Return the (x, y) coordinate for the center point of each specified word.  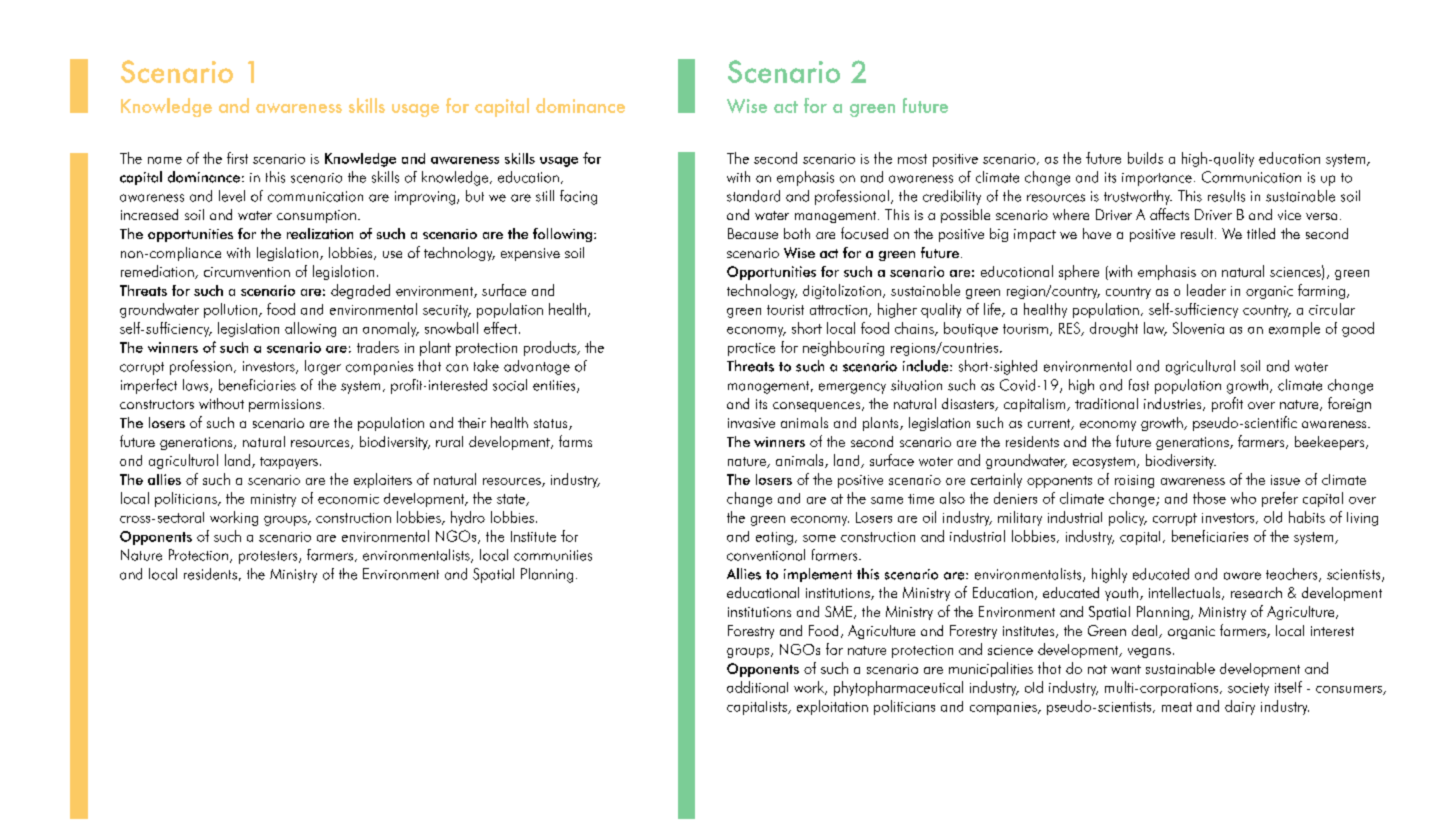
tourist (785, 310)
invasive (751, 423)
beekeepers (1331, 443)
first (237, 158)
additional (757, 687)
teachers (1293, 575)
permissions (285, 405)
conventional (766, 555)
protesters (269, 557)
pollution (232, 310)
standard (753, 196)
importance (1157, 179)
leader (1206, 290)
